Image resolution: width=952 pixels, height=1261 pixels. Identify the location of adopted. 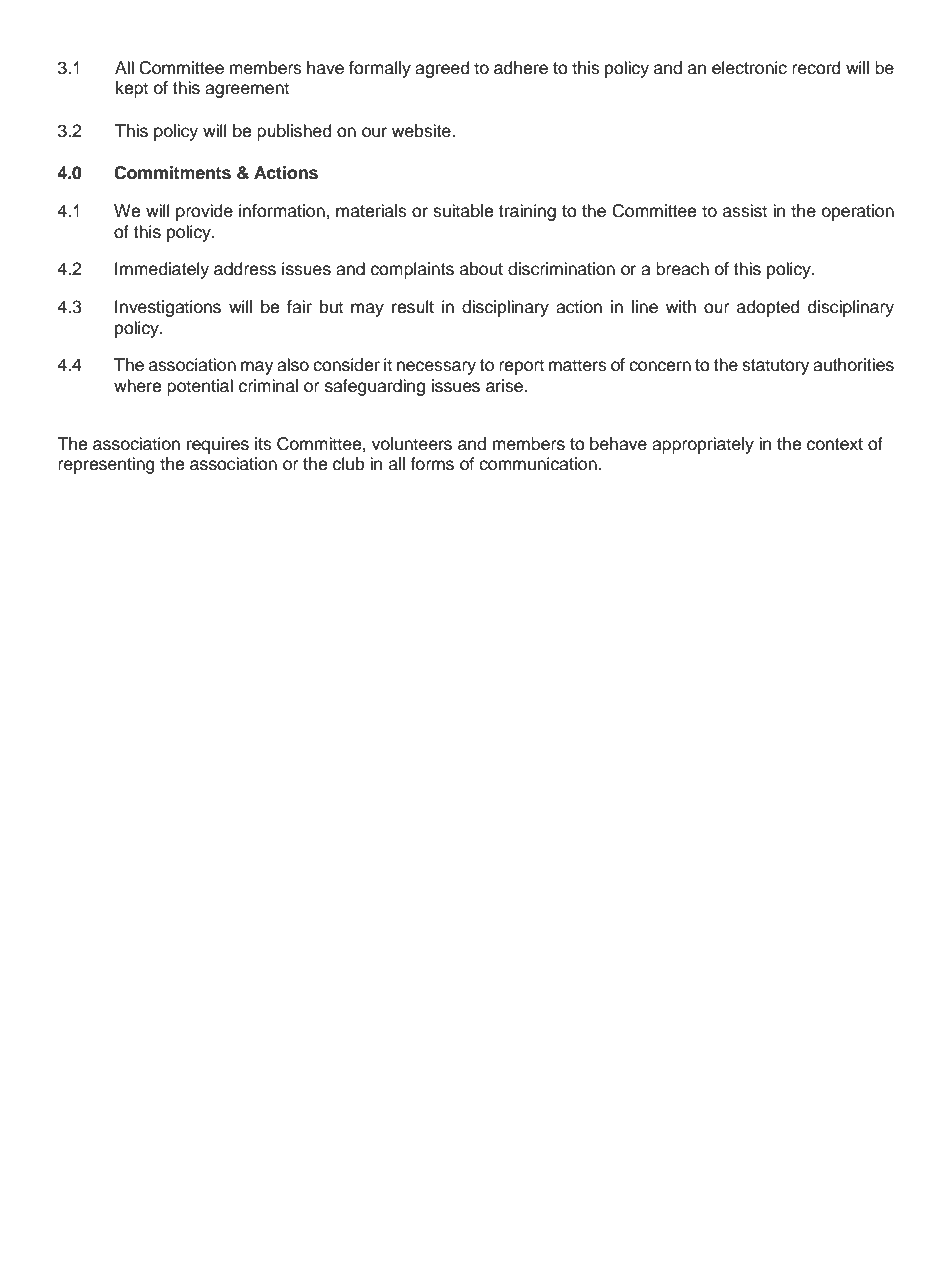
(768, 308).
